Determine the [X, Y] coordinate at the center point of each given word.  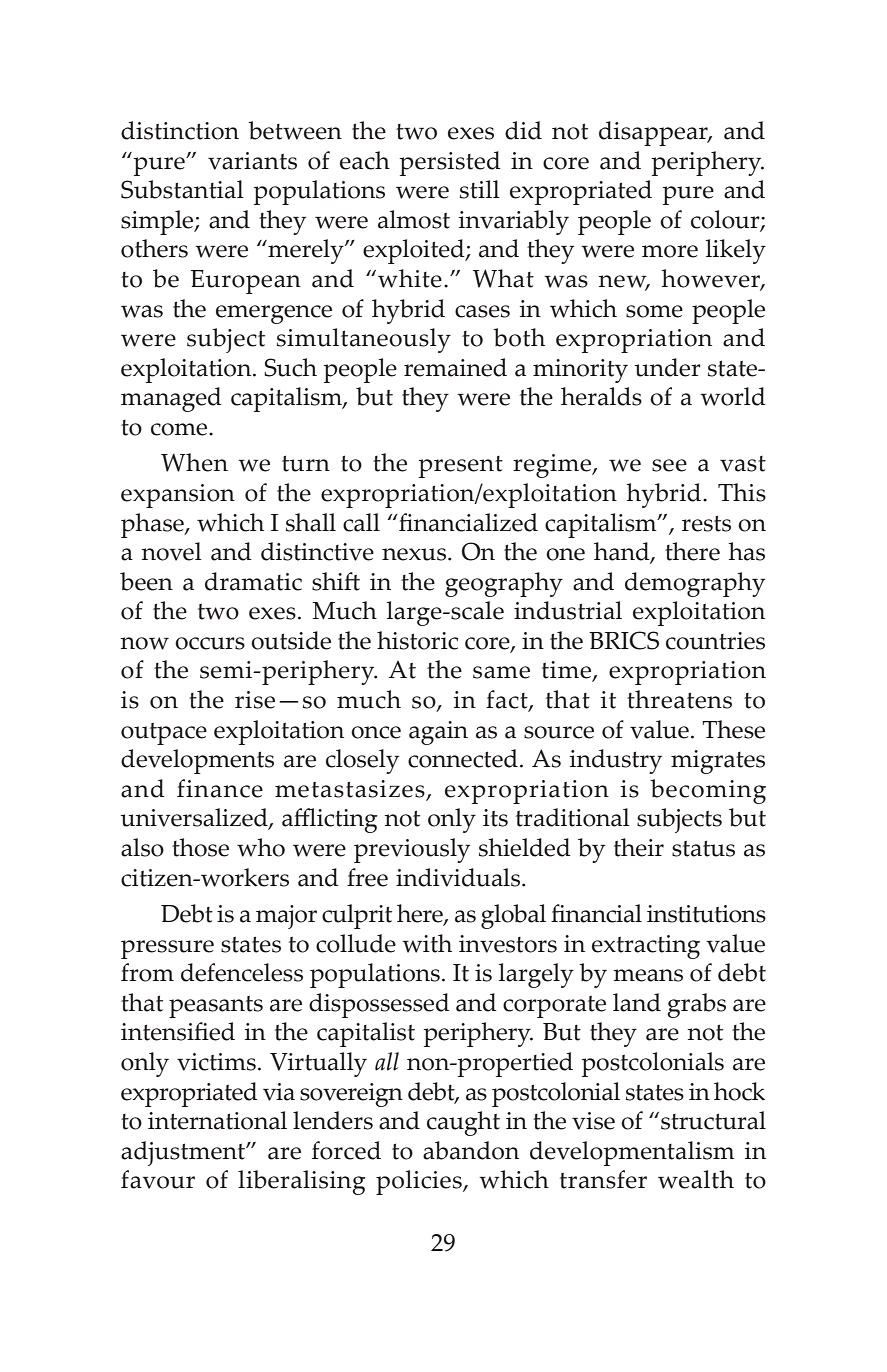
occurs [210, 643]
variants [252, 161]
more [670, 251]
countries [715, 641]
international [217, 1120]
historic [417, 640]
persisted [450, 163]
